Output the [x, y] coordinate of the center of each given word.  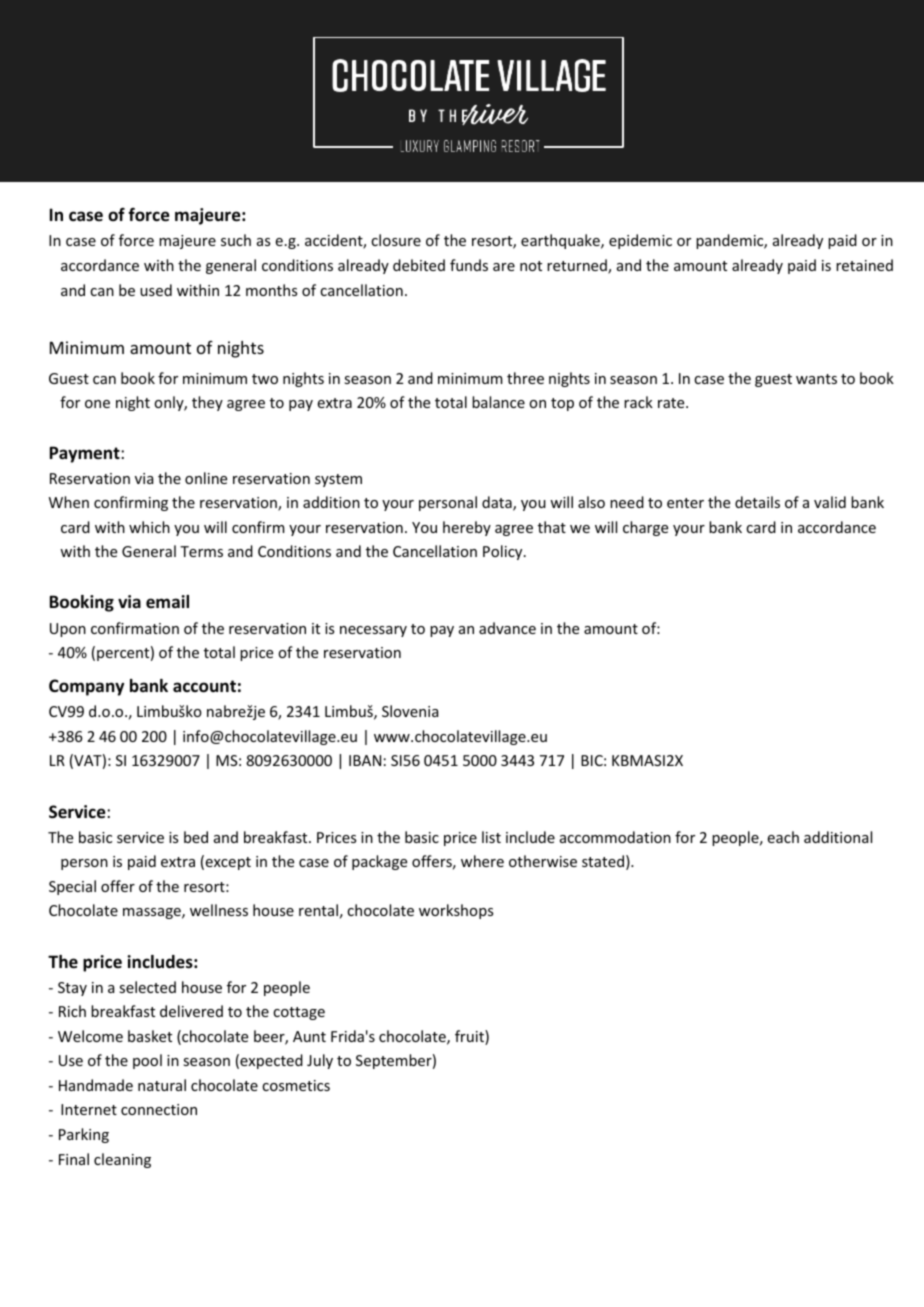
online [206, 478]
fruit [470, 1037]
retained [864, 265]
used [156, 290]
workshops [456, 911]
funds [469, 265]
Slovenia [410, 711]
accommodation [615, 837]
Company [86, 687]
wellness [219, 910]
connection [159, 1109]
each [783, 837]
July [320, 1061]
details [757, 502]
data [498, 503]
